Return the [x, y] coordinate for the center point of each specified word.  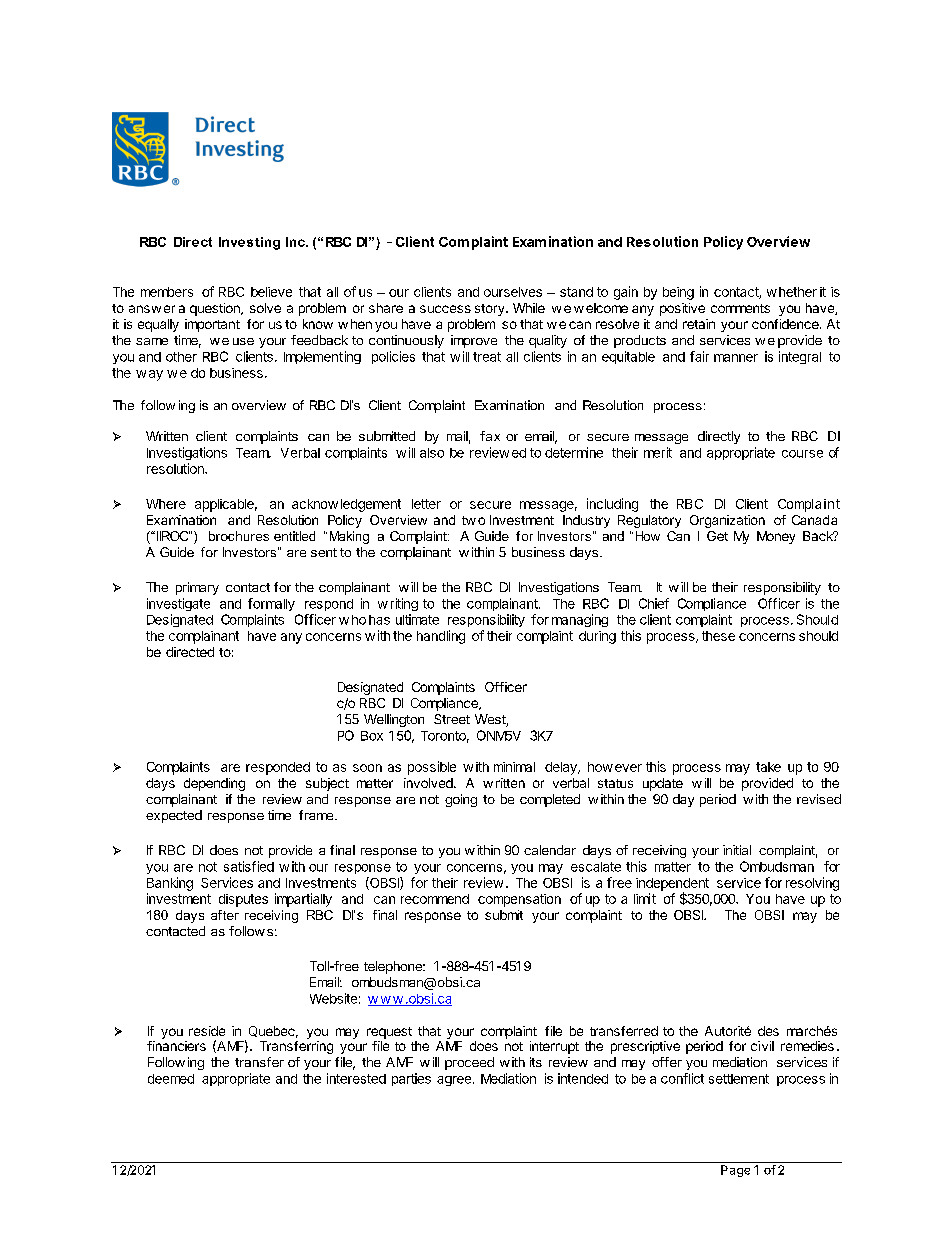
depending [214, 784]
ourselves [513, 292]
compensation [519, 900]
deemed [171, 1079]
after [225, 915]
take [768, 767]
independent [672, 885]
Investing [249, 243]
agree [455, 1081]
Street [452, 719]
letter [426, 504]
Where [166, 504]
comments [740, 308]
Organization [727, 521]
